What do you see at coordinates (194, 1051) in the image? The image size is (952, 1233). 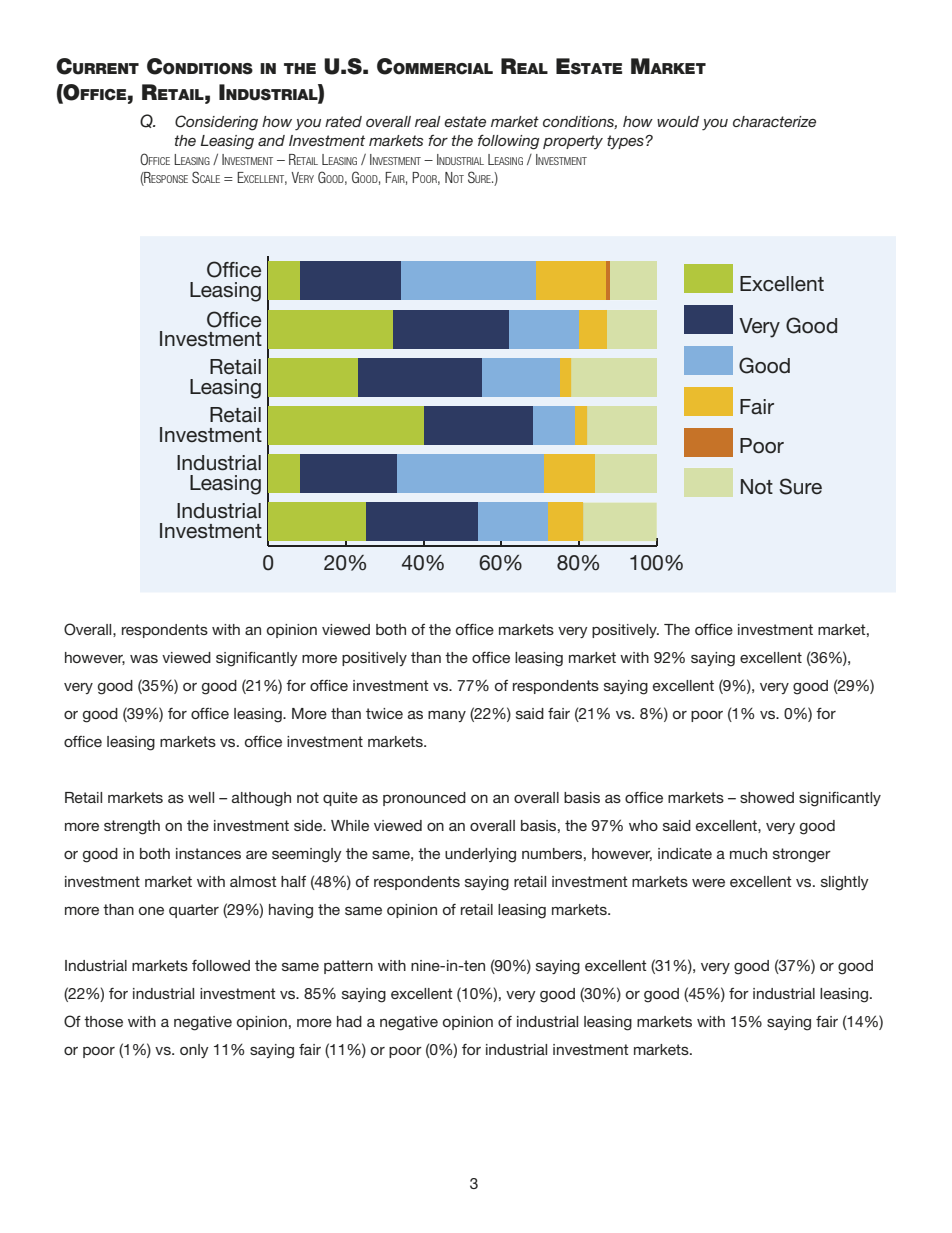 I see `only` at bounding box center [194, 1051].
